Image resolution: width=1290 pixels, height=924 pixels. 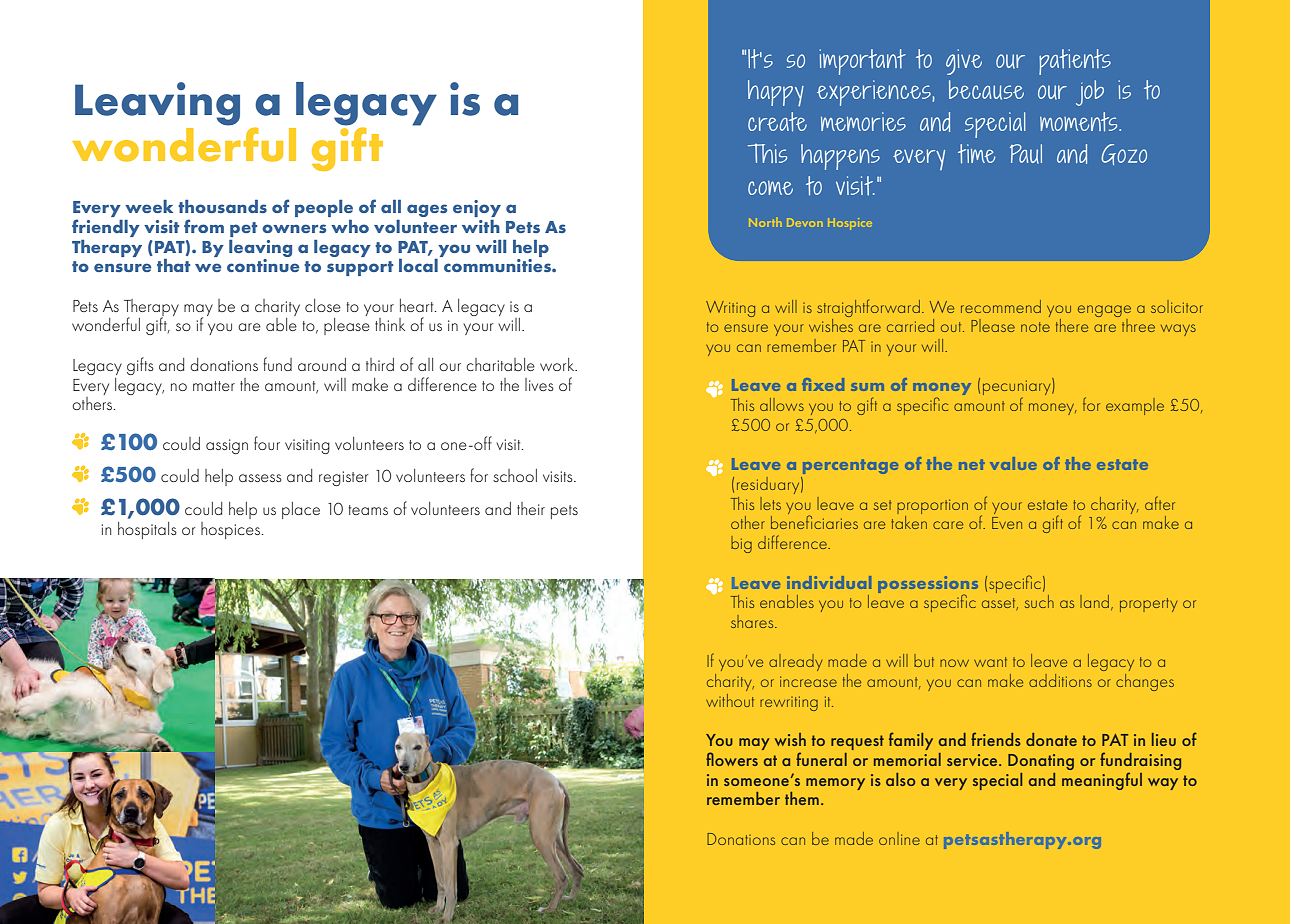 What do you see at coordinates (802, 798) in the screenshot?
I see `them` at bounding box center [802, 798].
